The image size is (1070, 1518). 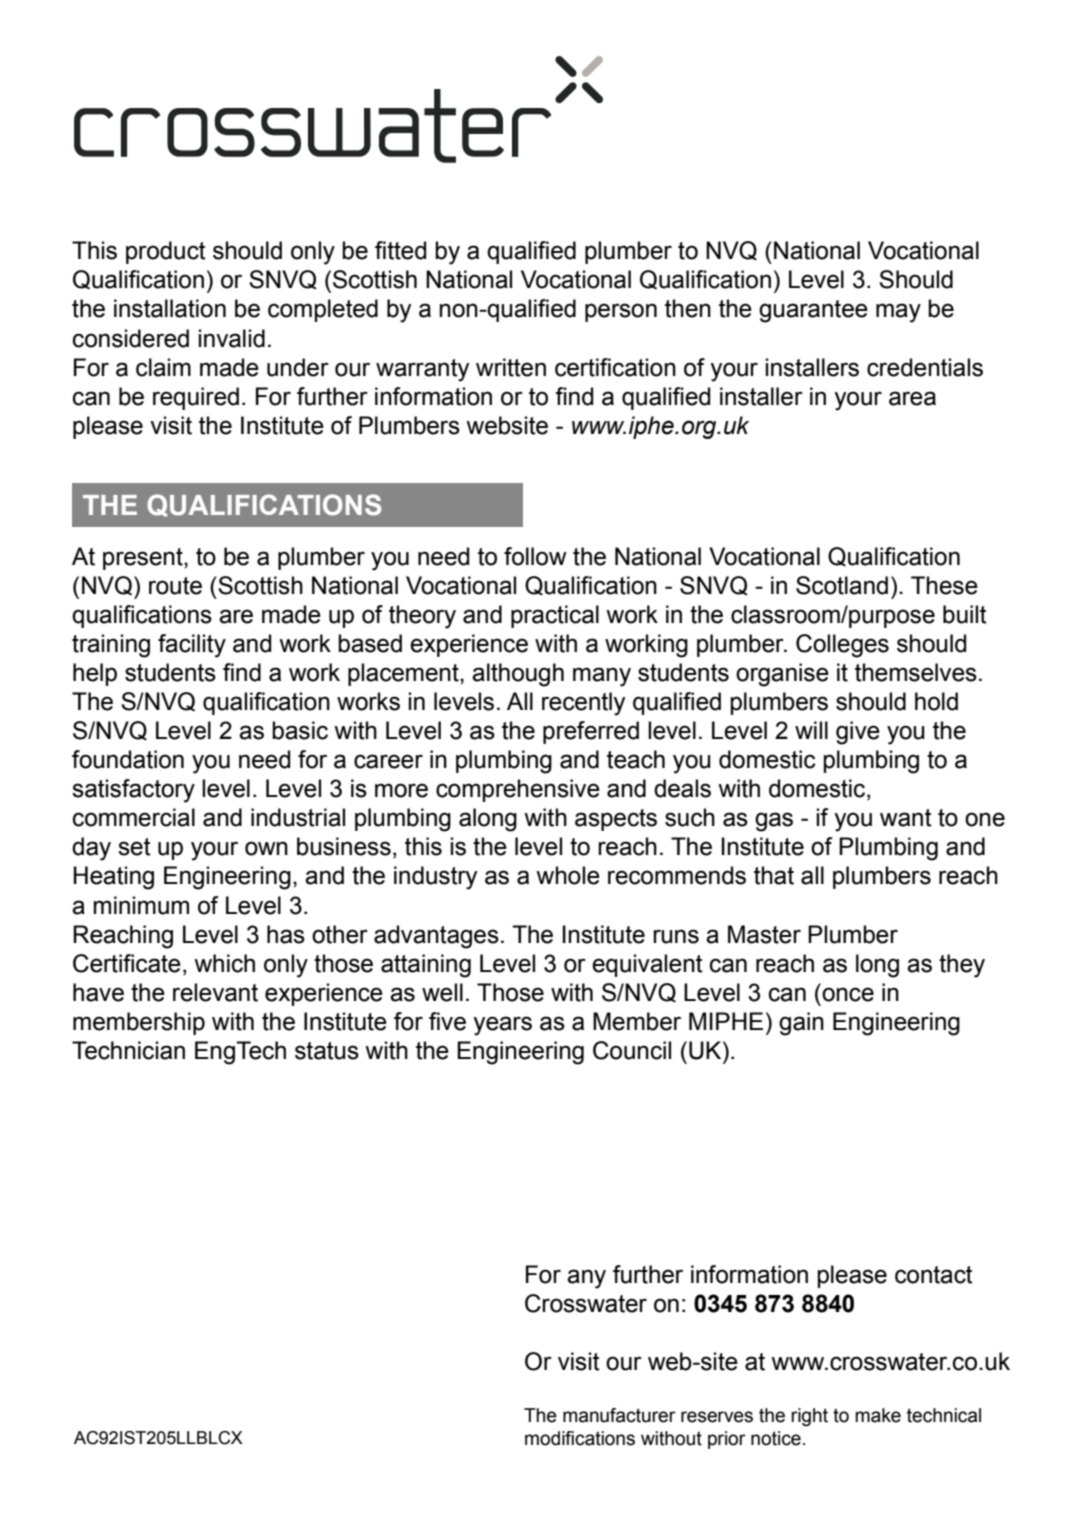 I want to click on whole, so click(x=568, y=875).
